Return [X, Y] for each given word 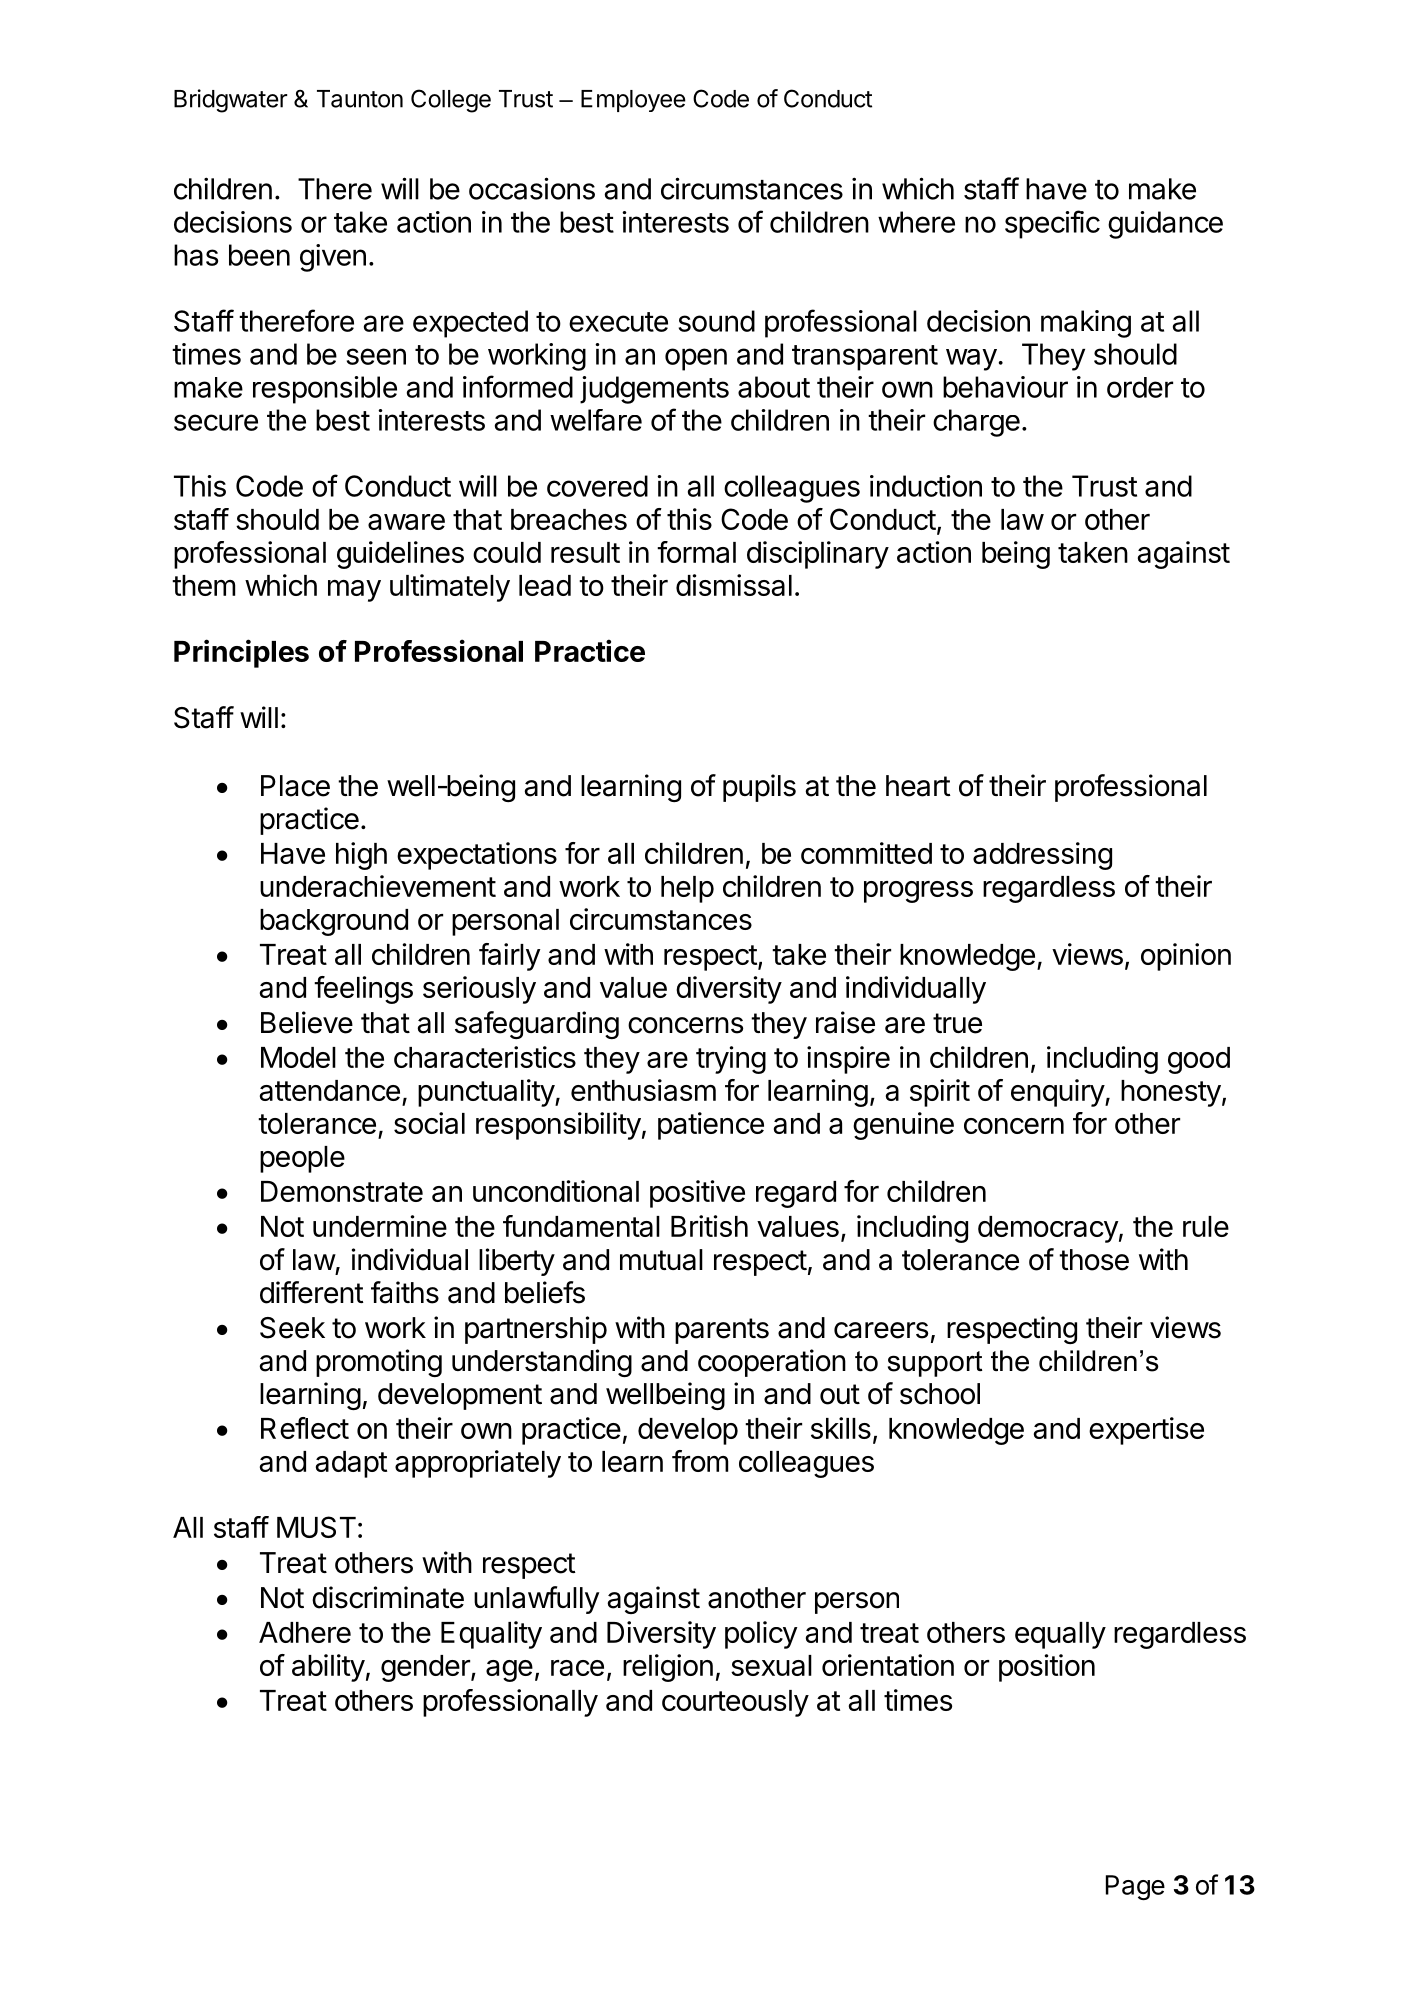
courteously [735, 1703]
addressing [1042, 856]
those [1094, 1260]
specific [1052, 224]
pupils [759, 788]
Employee [633, 101]
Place [295, 786]
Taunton [360, 99]
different [312, 1292]
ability [328, 1668]
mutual [661, 1260]
